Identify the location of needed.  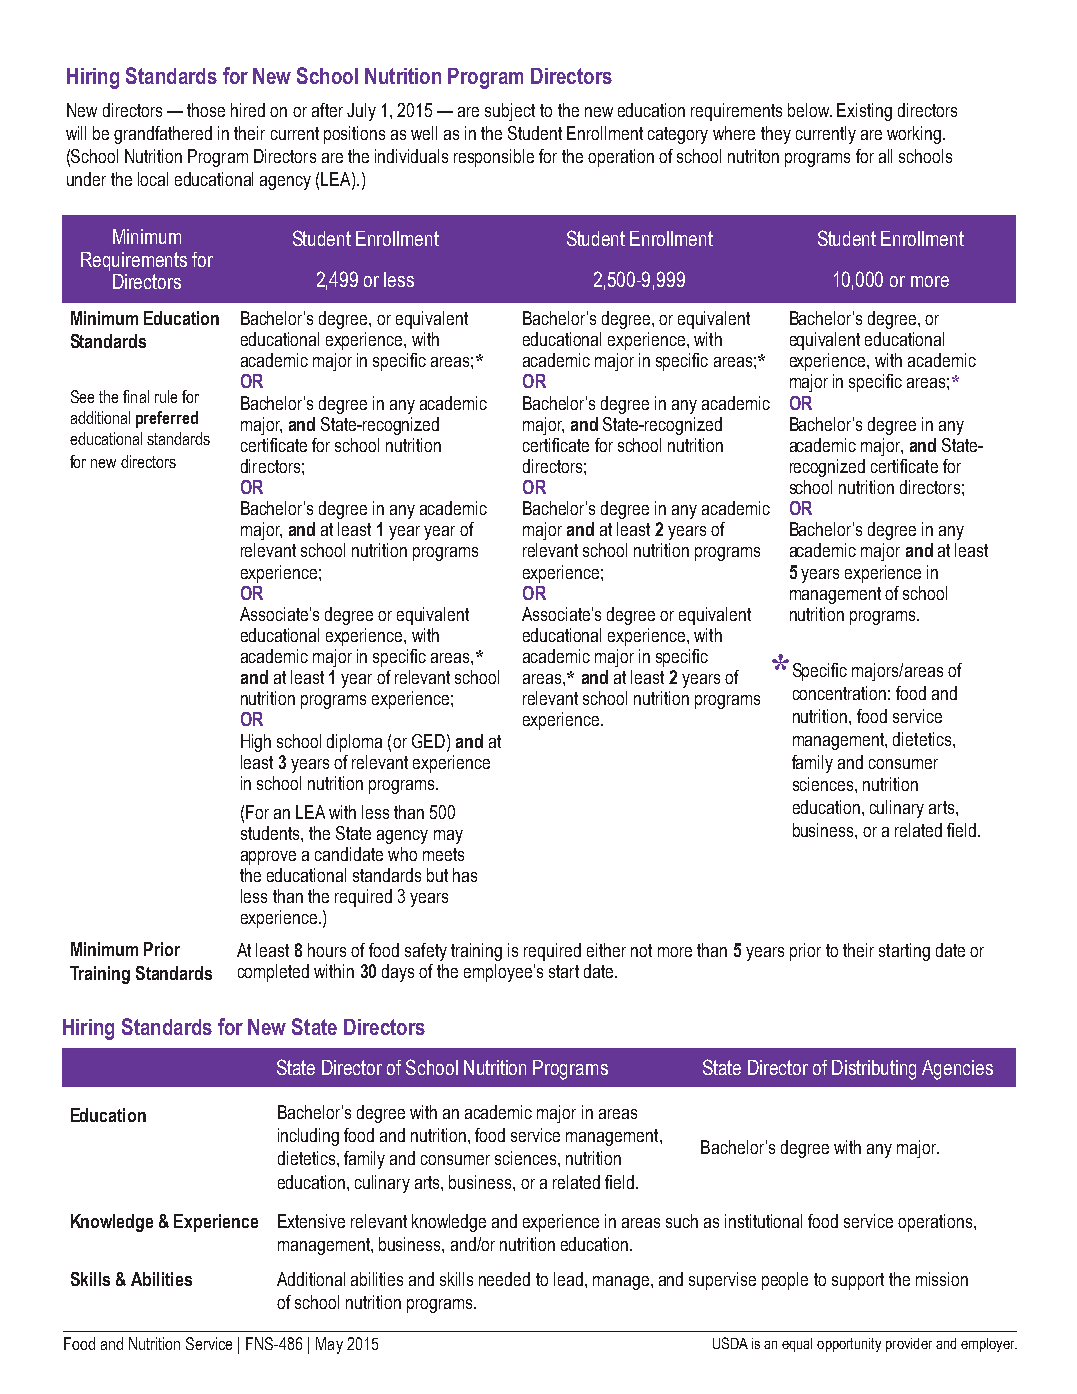
(504, 1279).
